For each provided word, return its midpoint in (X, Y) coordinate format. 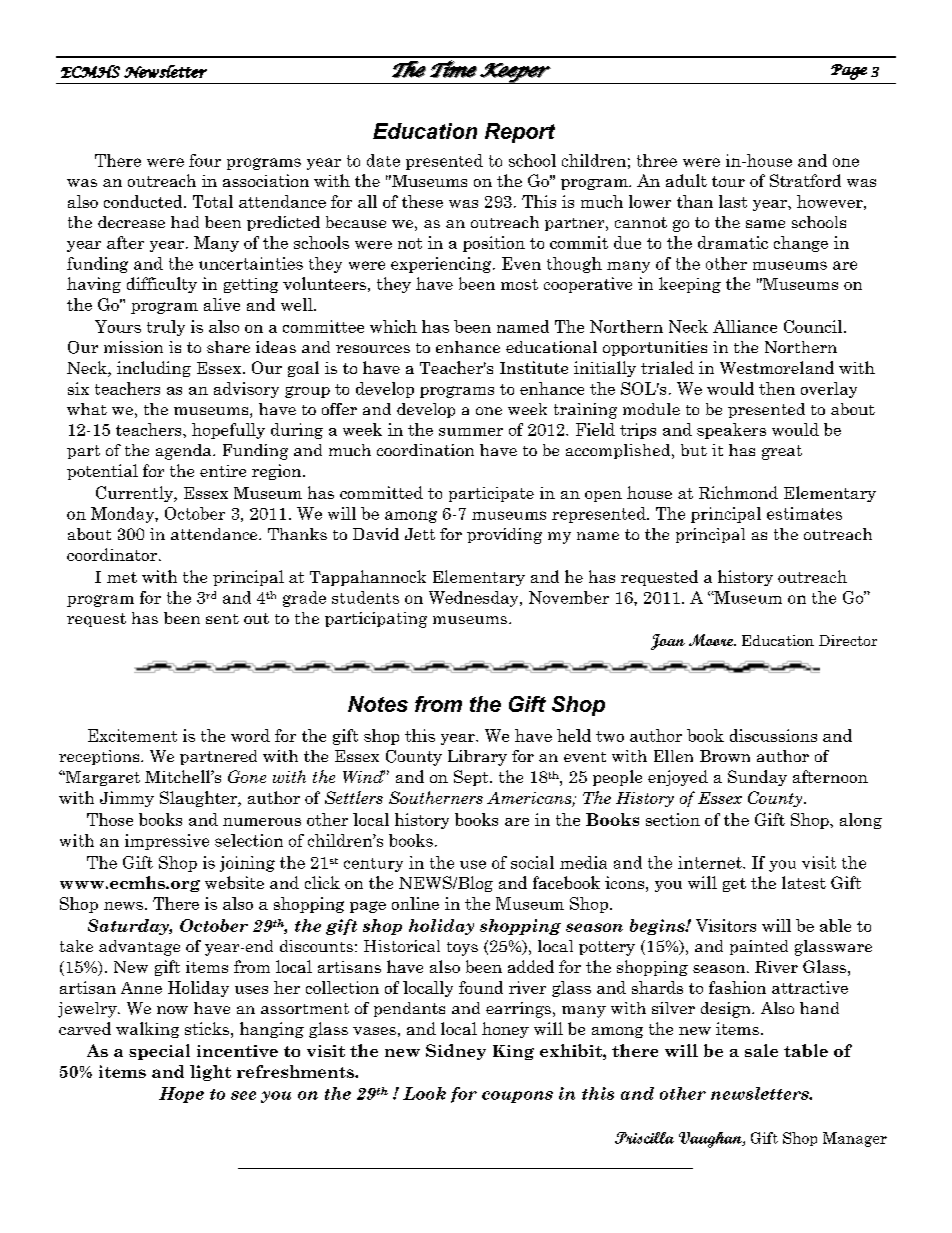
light (210, 1073)
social (532, 862)
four (205, 160)
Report (520, 133)
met (122, 577)
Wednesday (475, 599)
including (154, 369)
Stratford (805, 180)
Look (424, 1093)
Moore (712, 640)
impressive (167, 842)
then (777, 388)
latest (804, 882)
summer (471, 432)
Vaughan (711, 1140)
